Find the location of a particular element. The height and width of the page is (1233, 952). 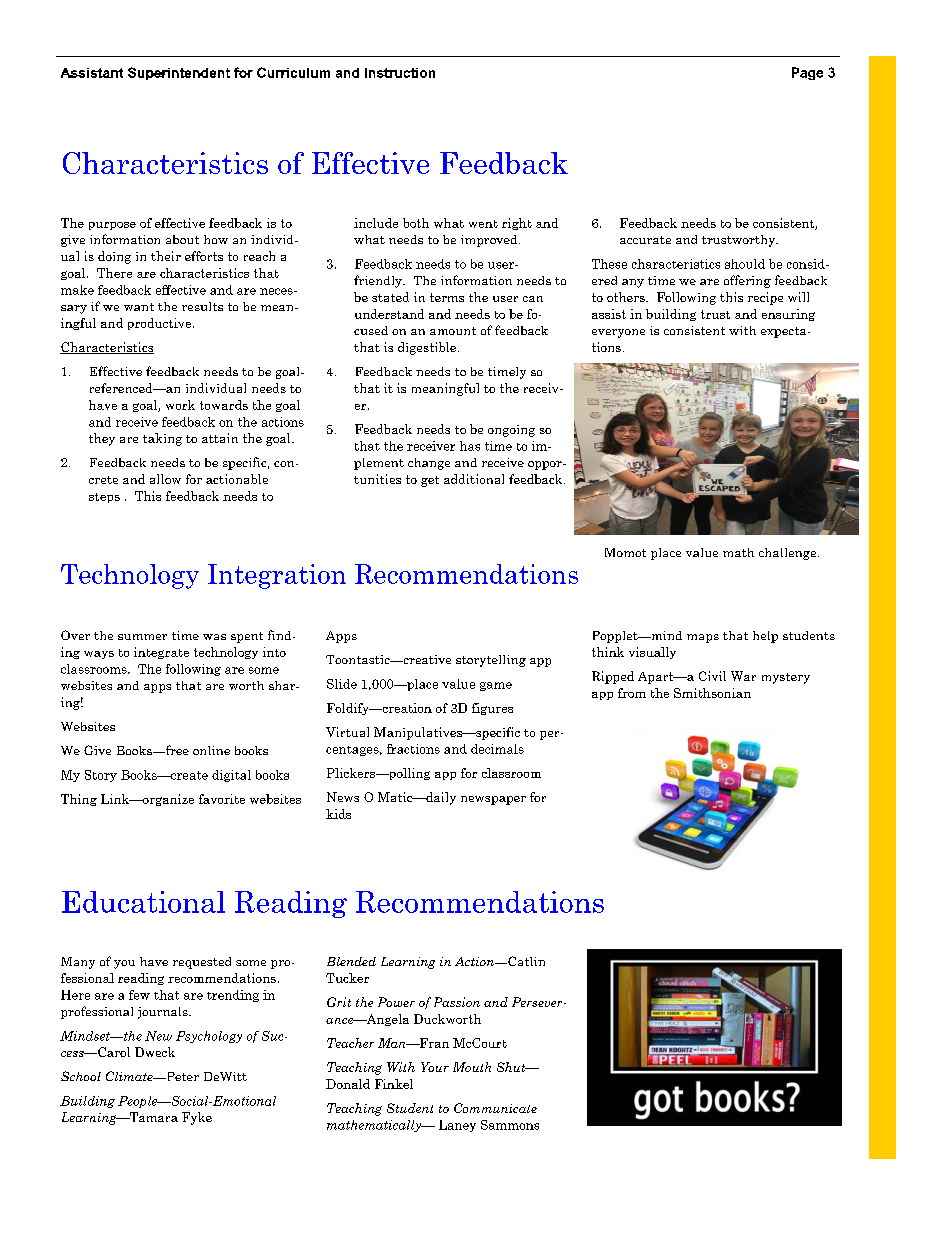

purpose is located at coordinates (112, 226).
